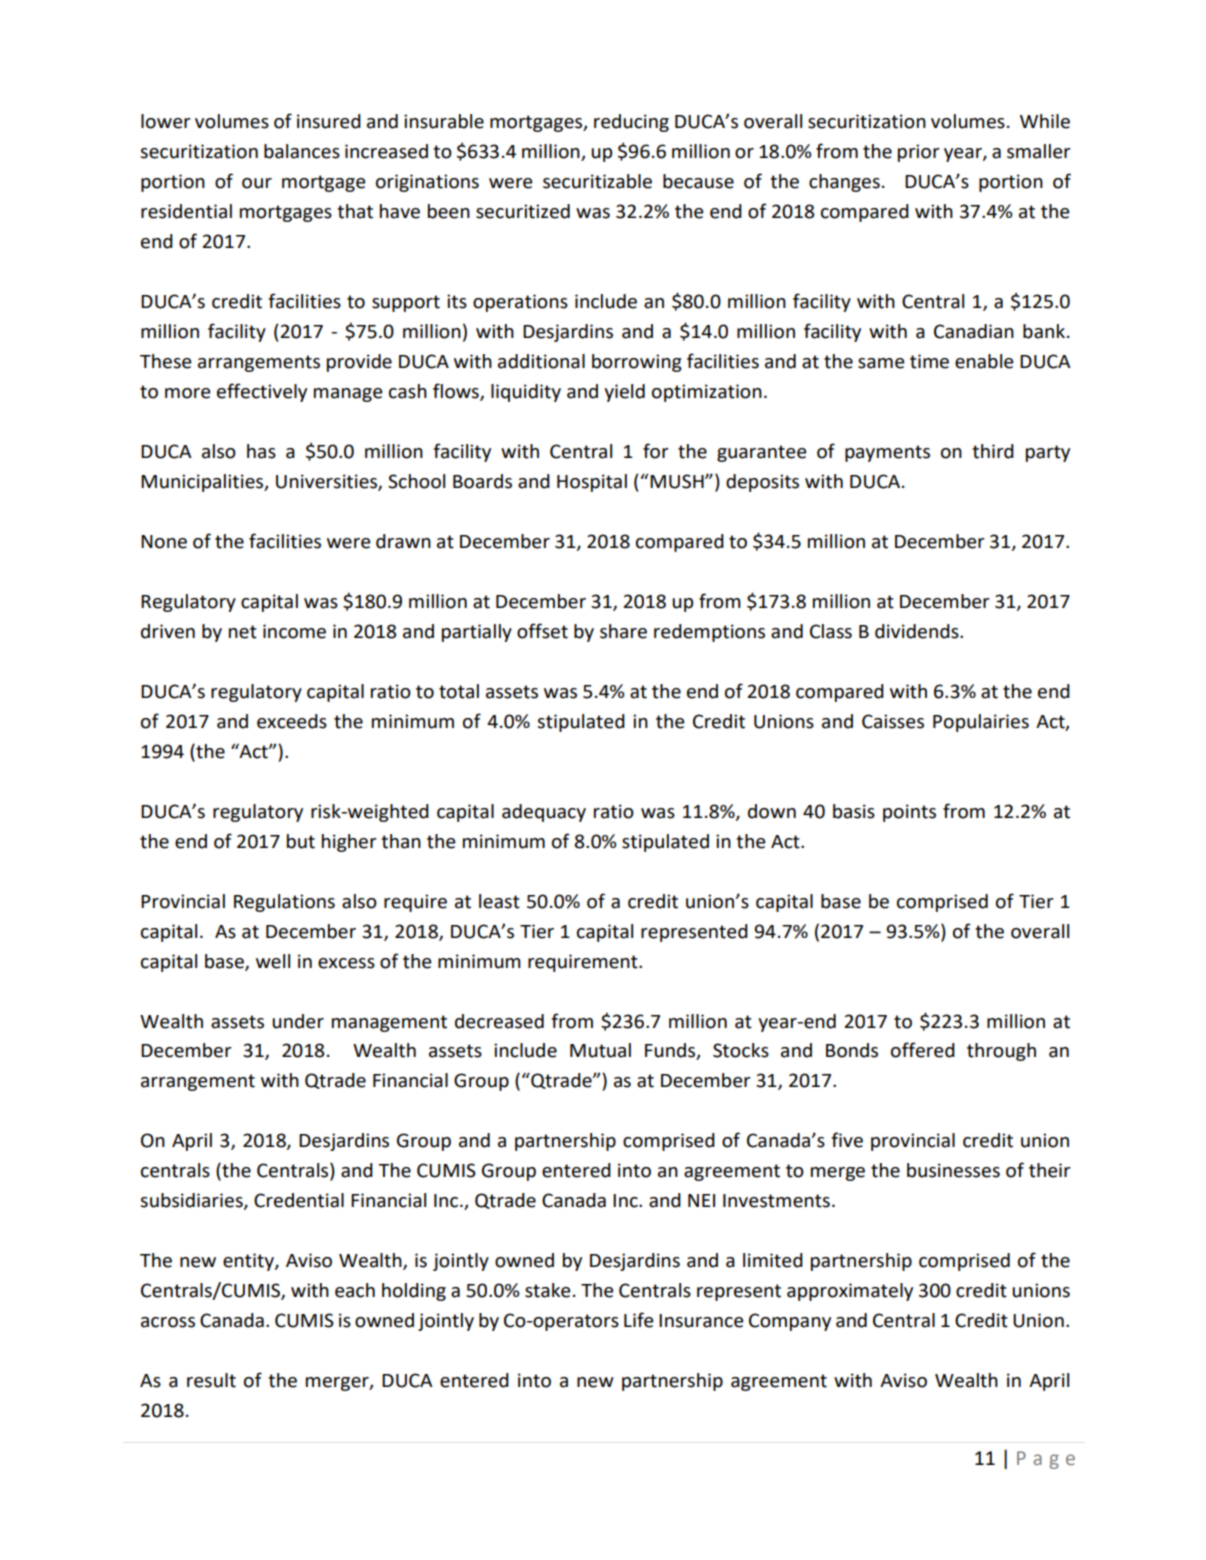 The width and height of the screenshot is (1206, 1560). What do you see at coordinates (919, 153) in the screenshot?
I see `prior` at bounding box center [919, 153].
